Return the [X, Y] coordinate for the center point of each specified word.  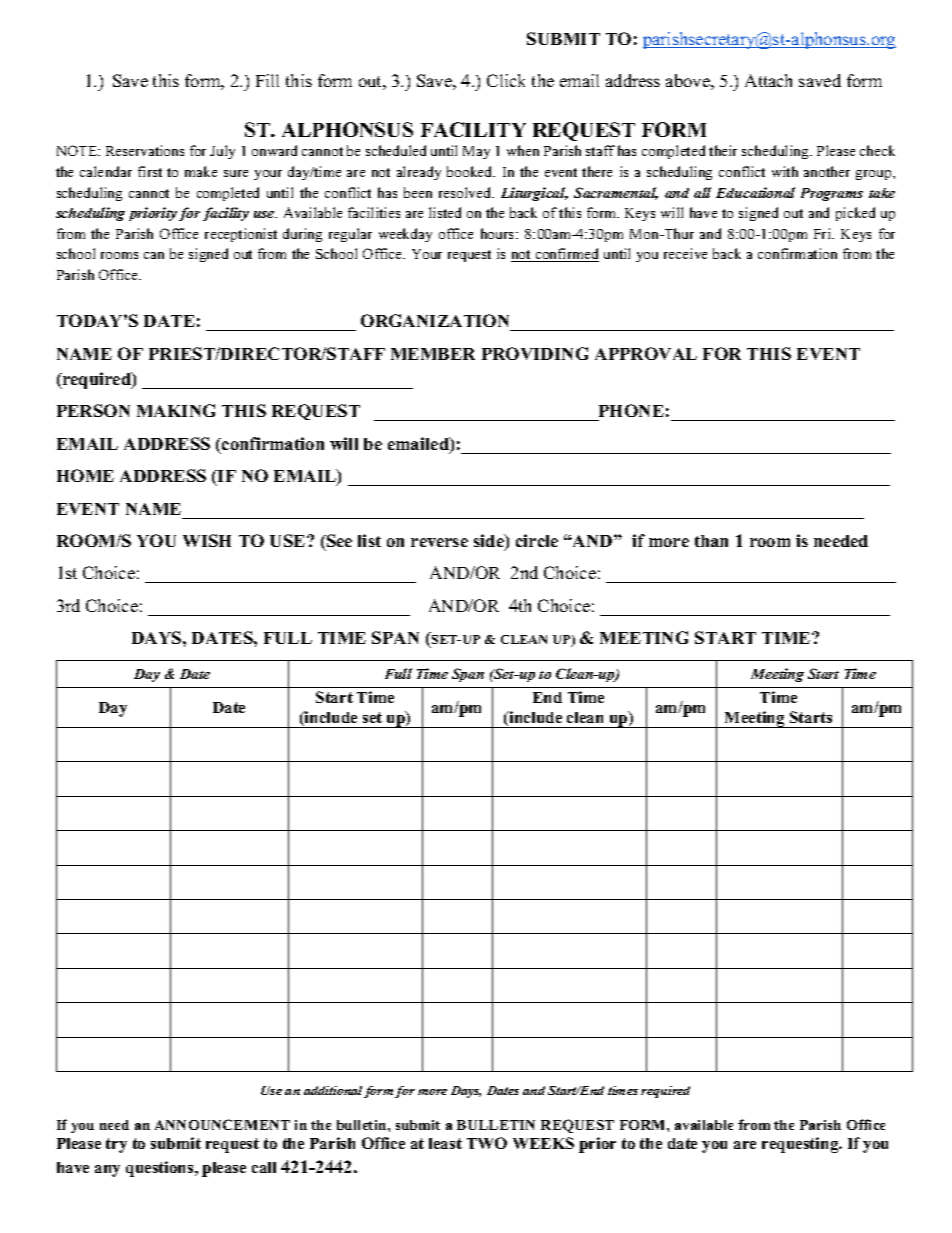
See [338, 540]
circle [537, 540]
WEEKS [543, 1143]
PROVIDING [535, 353]
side [490, 542]
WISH [207, 540]
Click [506, 80]
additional [333, 1090]
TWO [487, 1143]
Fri [824, 233]
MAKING [176, 410]
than [711, 541]
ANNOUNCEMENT [222, 1124]
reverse [439, 542]
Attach [768, 80]
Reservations [145, 150]
